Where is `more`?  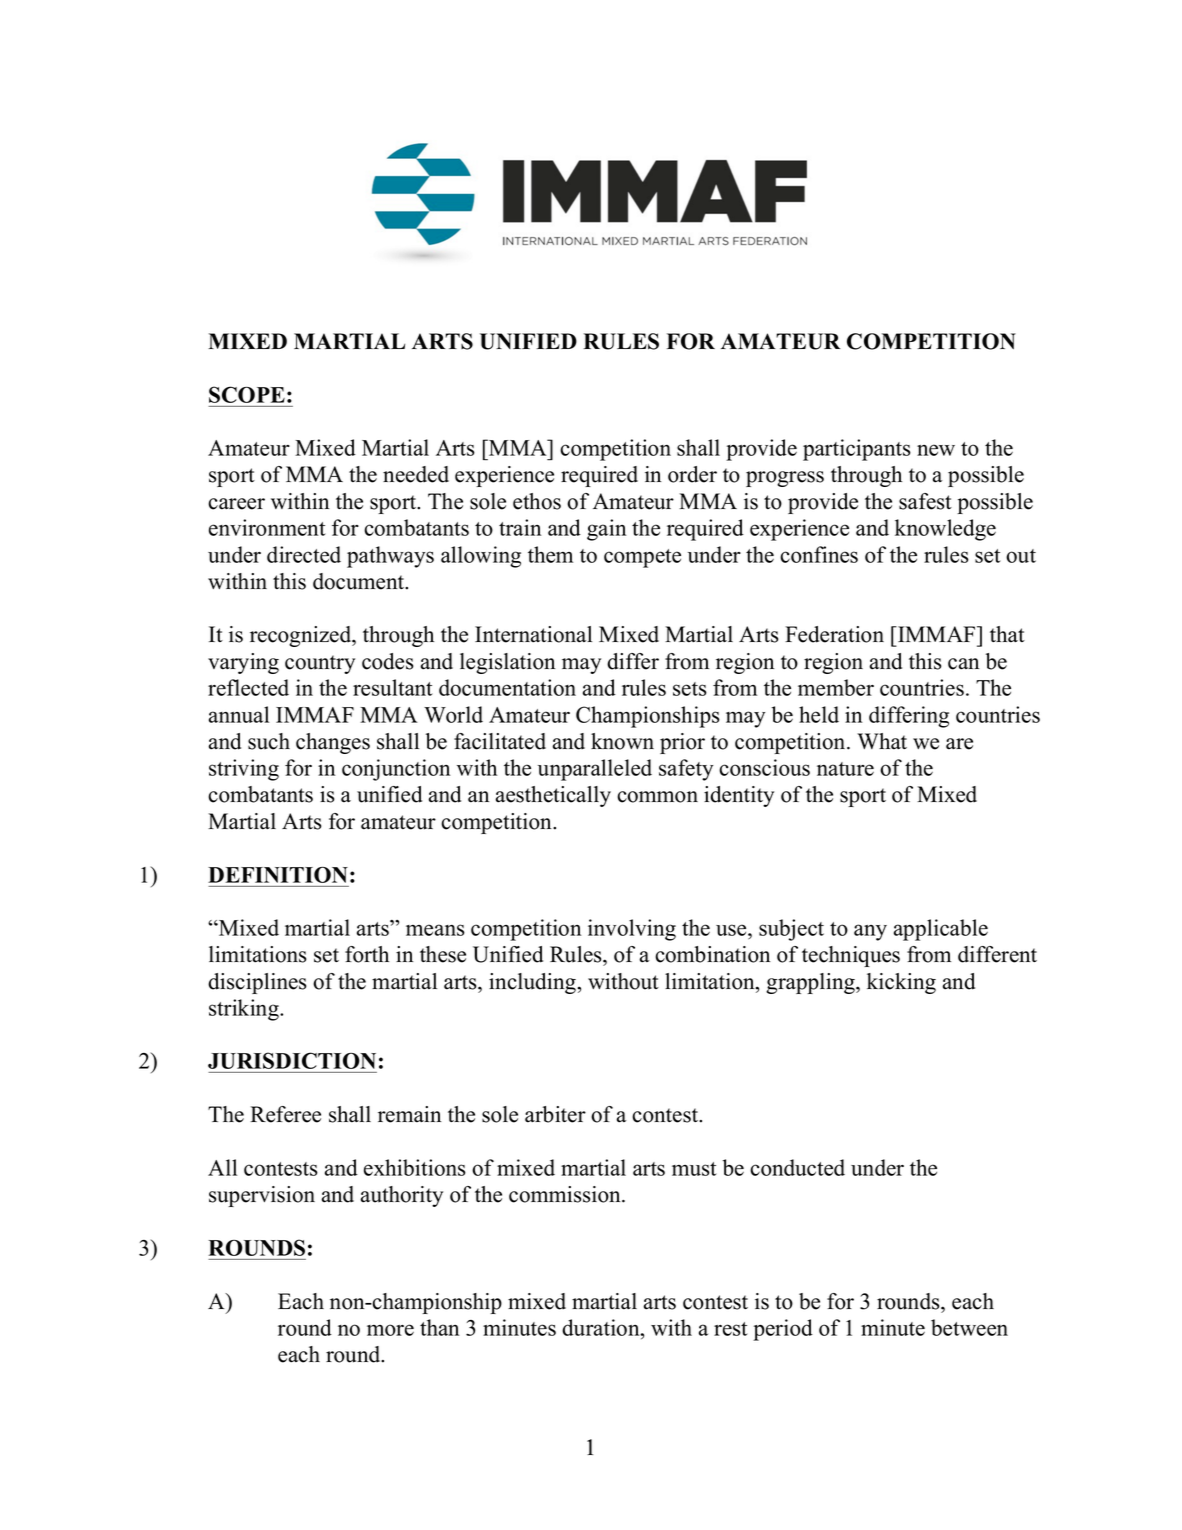
more is located at coordinates (390, 1330).
